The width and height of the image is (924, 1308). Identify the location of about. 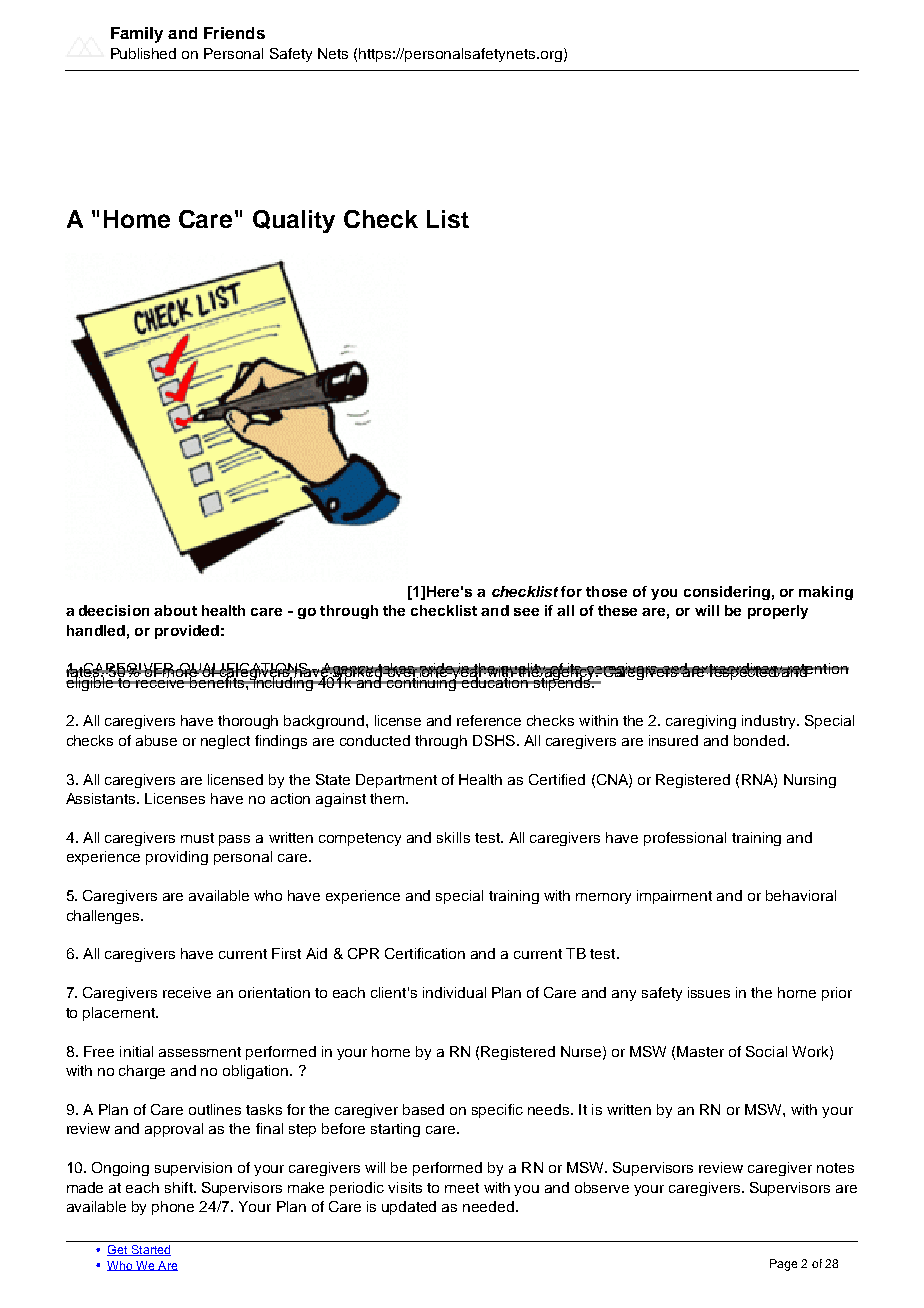
(175, 610).
